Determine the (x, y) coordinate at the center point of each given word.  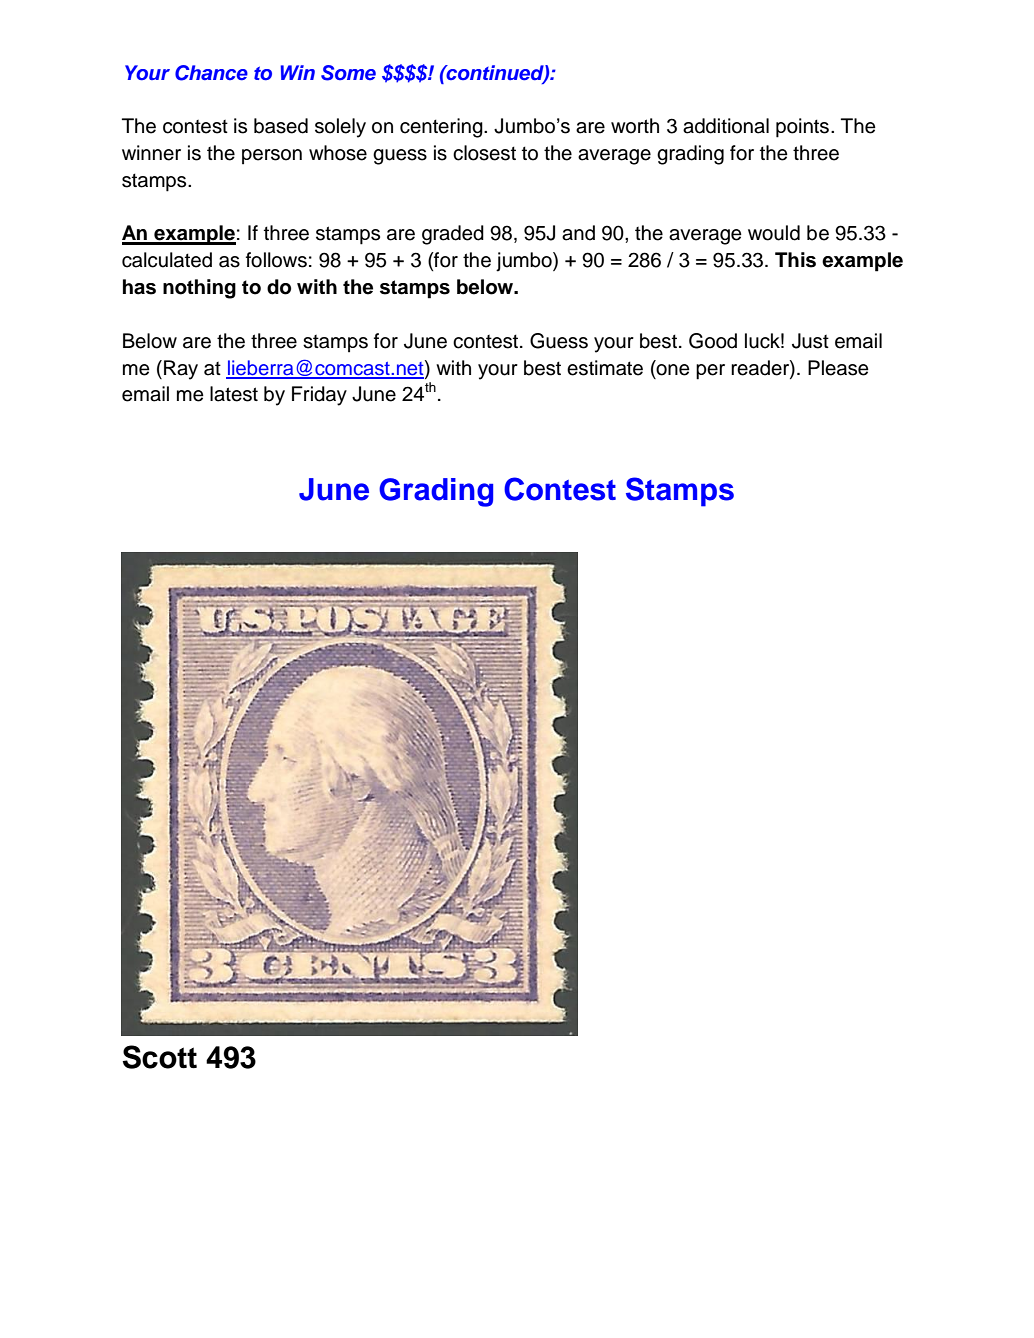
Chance (211, 73)
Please (838, 368)
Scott (160, 1057)
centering (442, 128)
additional (726, 126)
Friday (319, 396)
